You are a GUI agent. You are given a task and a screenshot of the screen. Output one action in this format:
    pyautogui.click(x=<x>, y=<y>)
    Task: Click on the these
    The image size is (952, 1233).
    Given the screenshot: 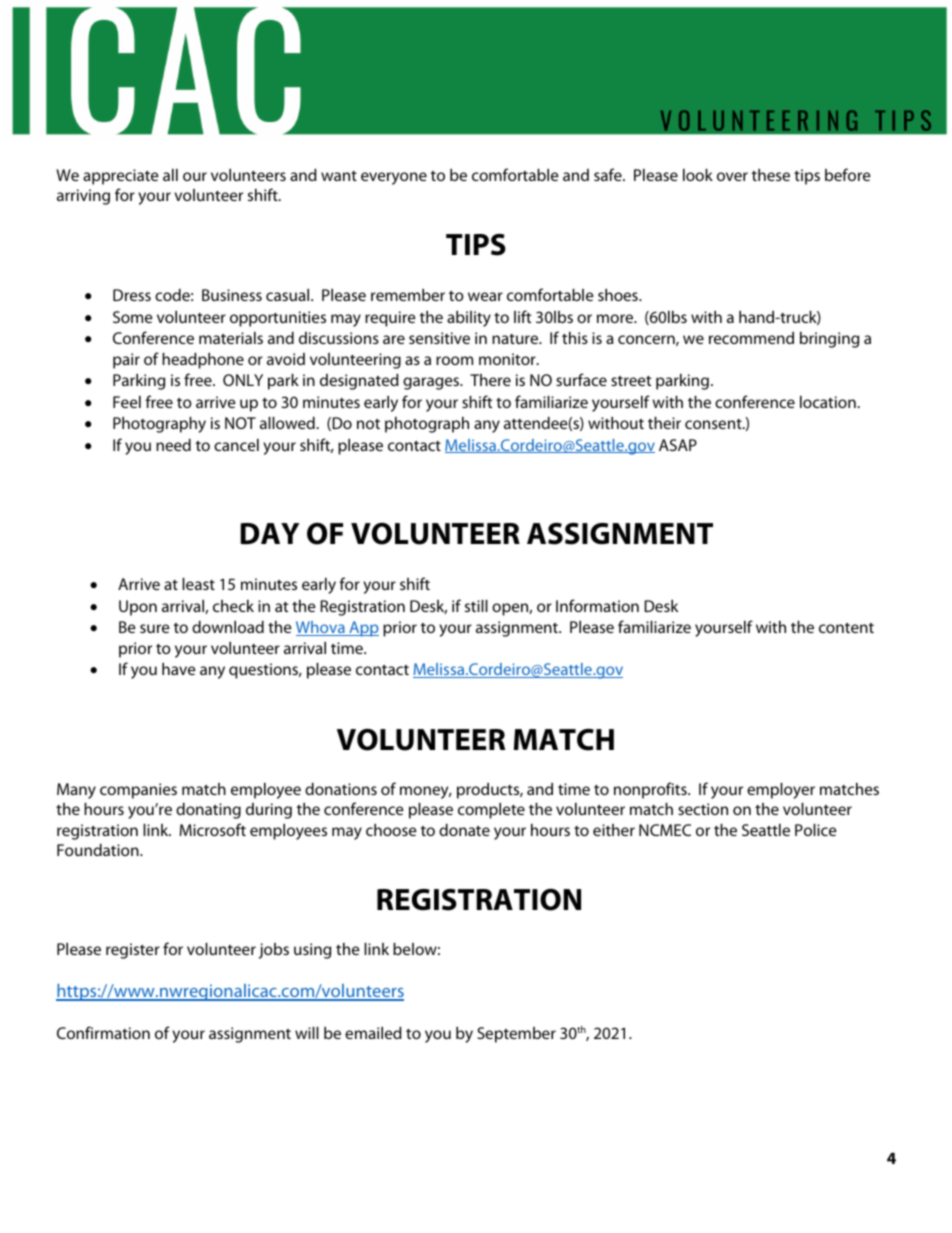 What is the action you would take?
    pyautogui.click(x=771, y=175)
